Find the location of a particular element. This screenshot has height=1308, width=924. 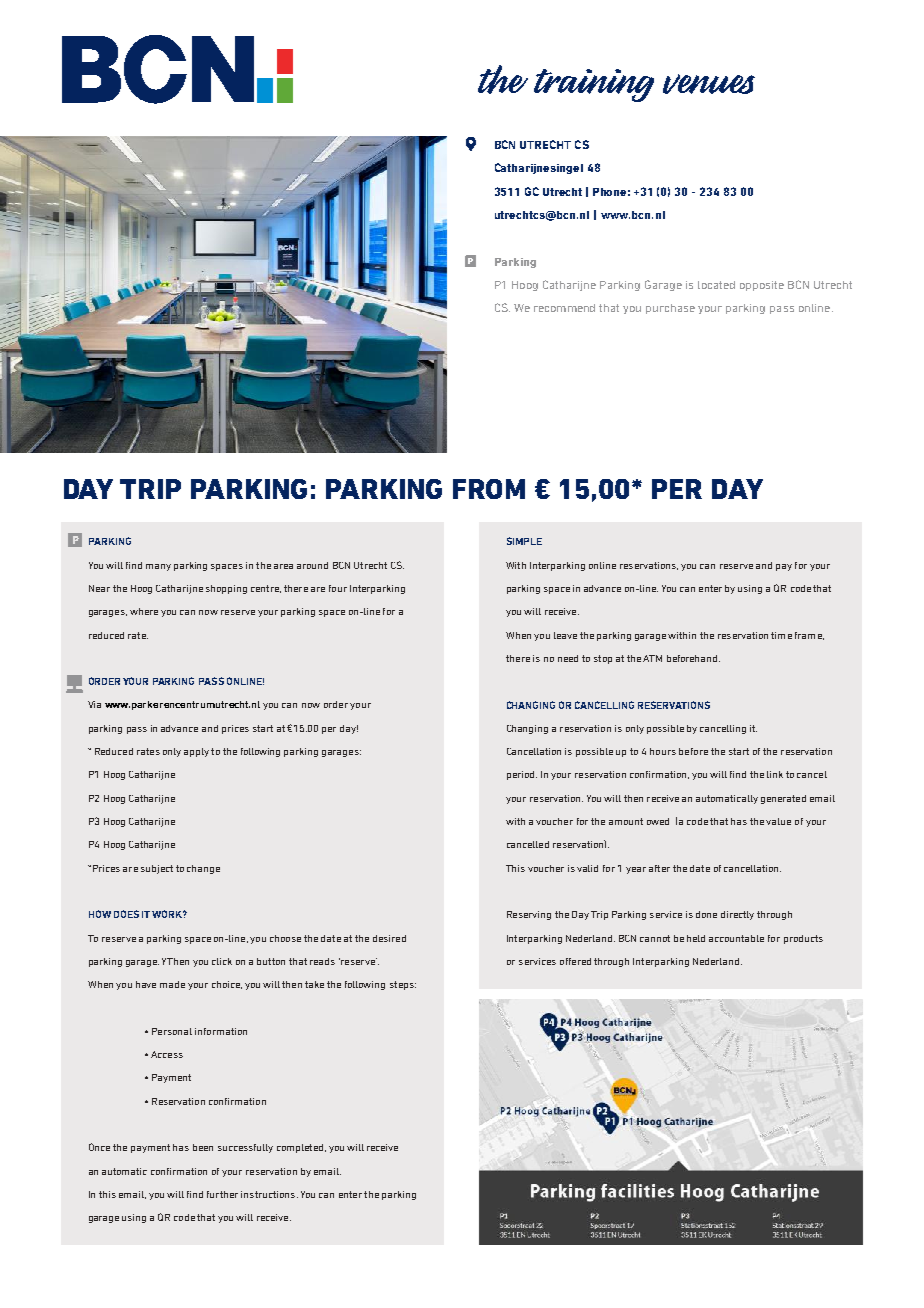

done is located at coordinates (706, 914).
